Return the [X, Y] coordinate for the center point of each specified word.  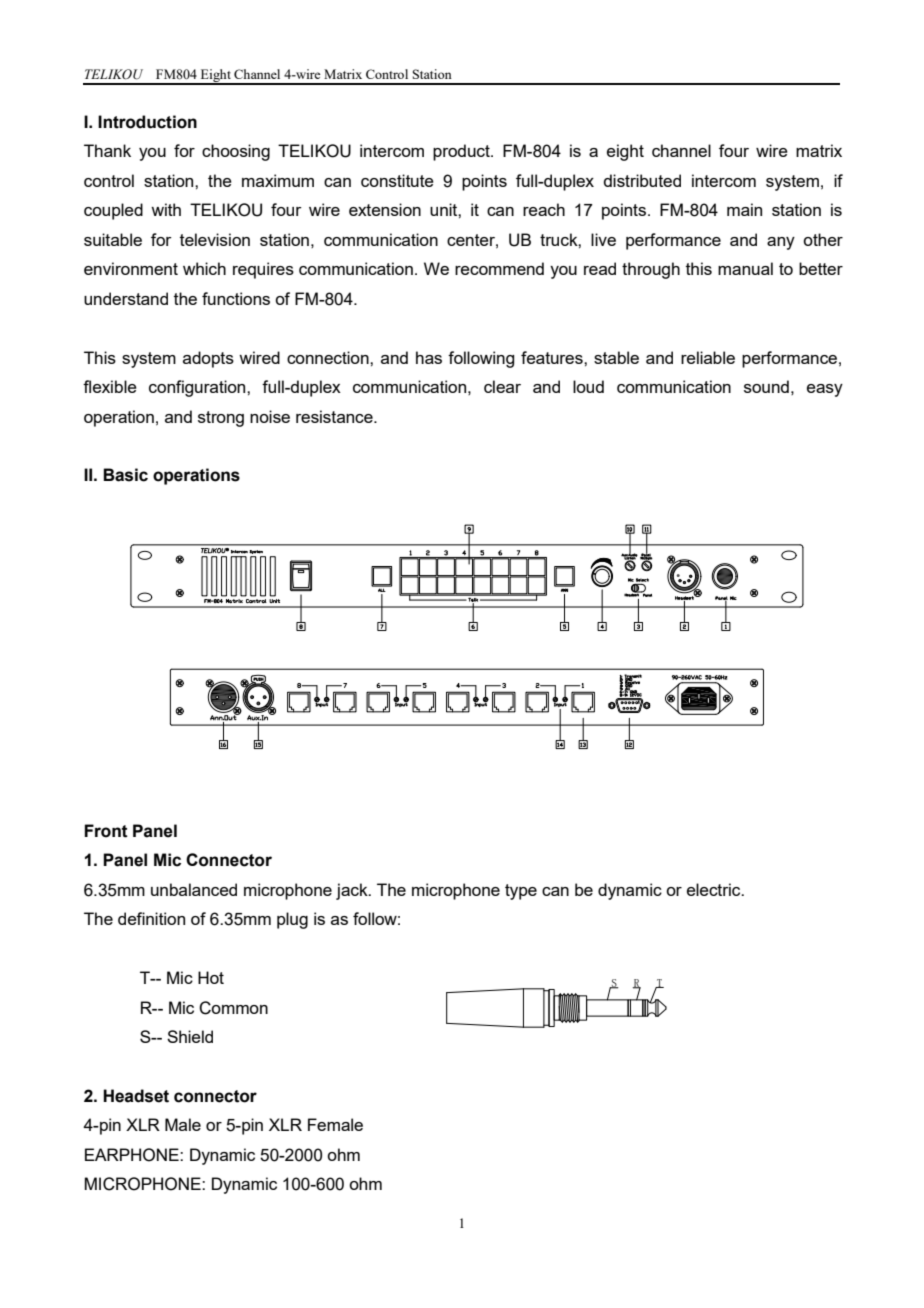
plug [292, 920]
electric [715, 889]
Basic [125, 475]
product [462, 152]
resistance [335, 416]
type [521, 892]
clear [502, 386]
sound [766, 386]
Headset [136, 1096]
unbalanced [194, 889]
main [744, 209]
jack [353, 891]
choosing [236, 152]
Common [233, 1008]
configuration [198, 388]
